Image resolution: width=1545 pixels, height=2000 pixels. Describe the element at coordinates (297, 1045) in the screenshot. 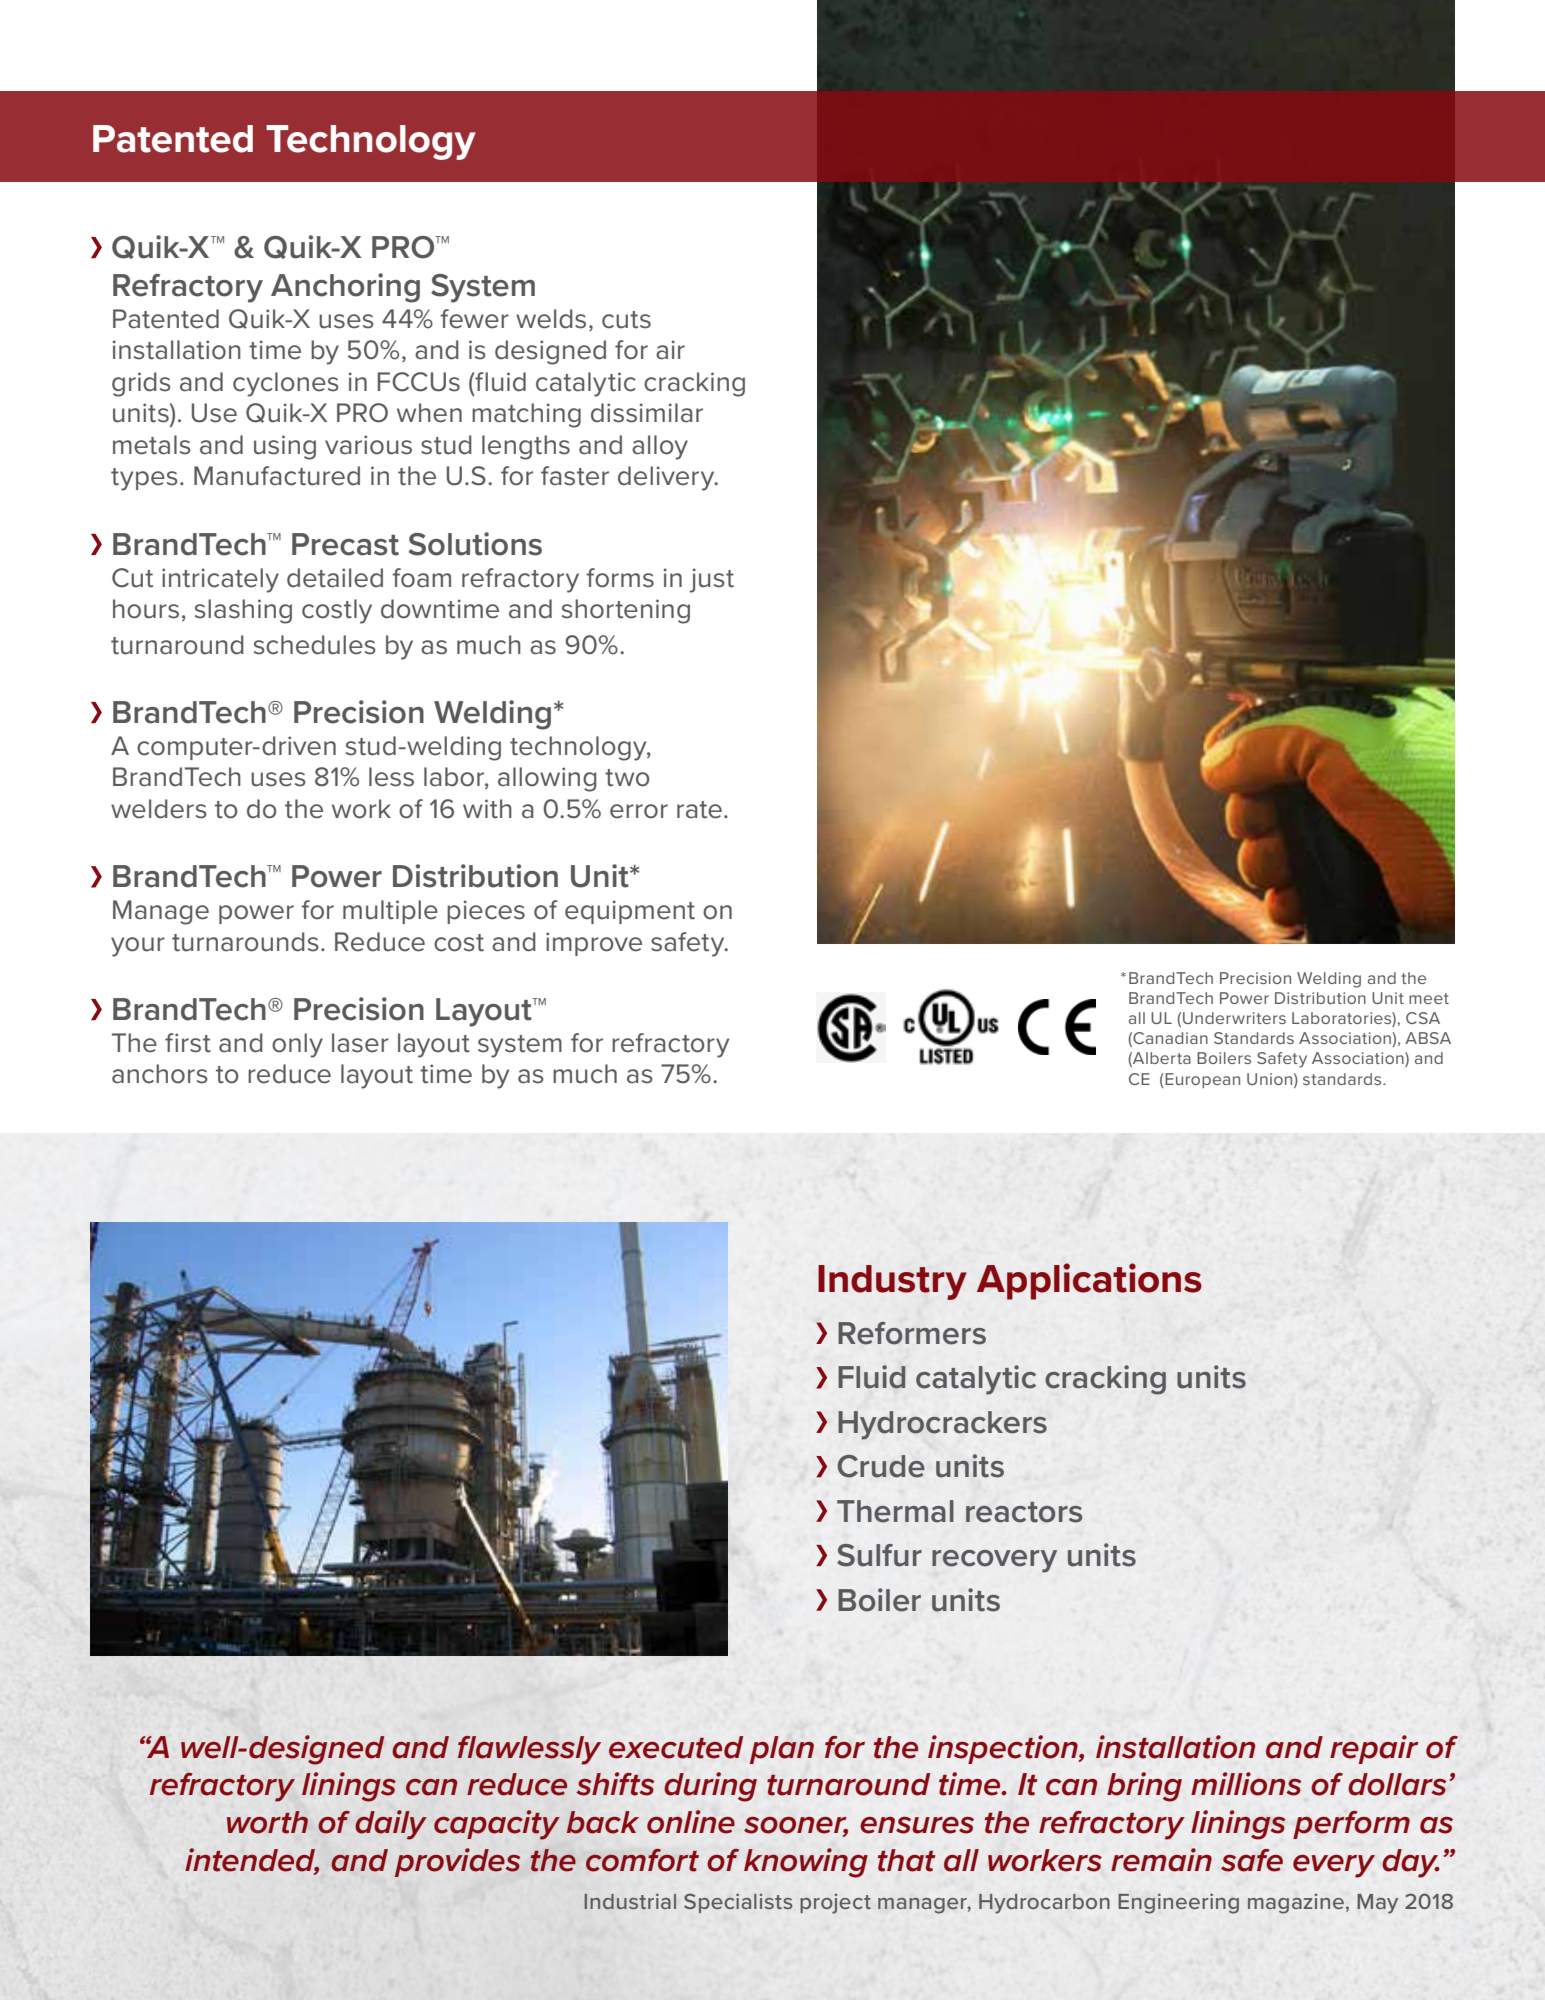

I see `only` at that location.
